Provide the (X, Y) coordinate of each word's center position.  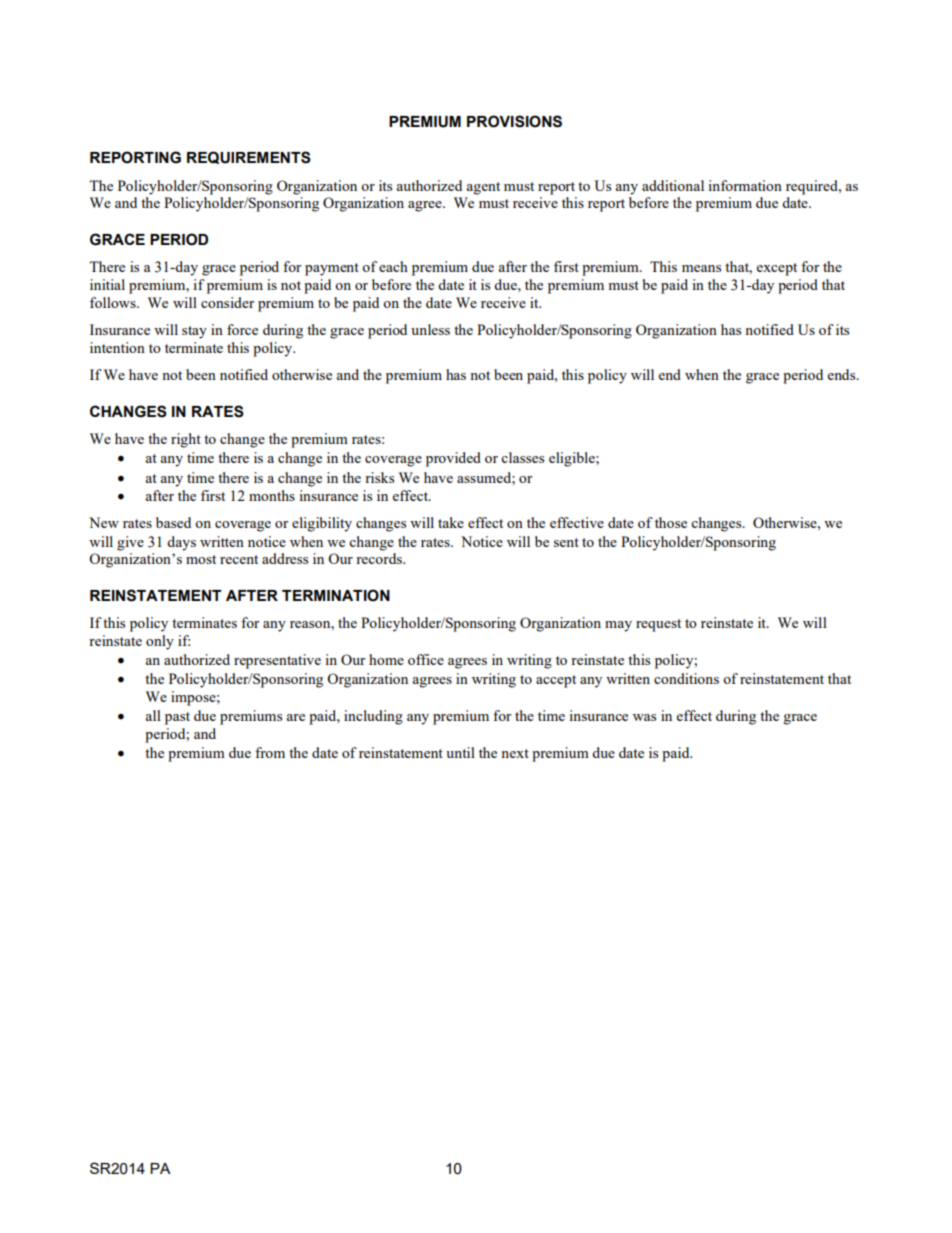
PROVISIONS (514, 121)
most (201, 559)
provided (453, 459)
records (380, 558)
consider (227, 302)
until (460, 752)
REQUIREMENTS (249, 157)
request (658, 625)
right (186, 440)
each (393, 266)
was (644, 717)
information (745, 185)
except (777, 269)
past (177, 718)
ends (843, 374)
